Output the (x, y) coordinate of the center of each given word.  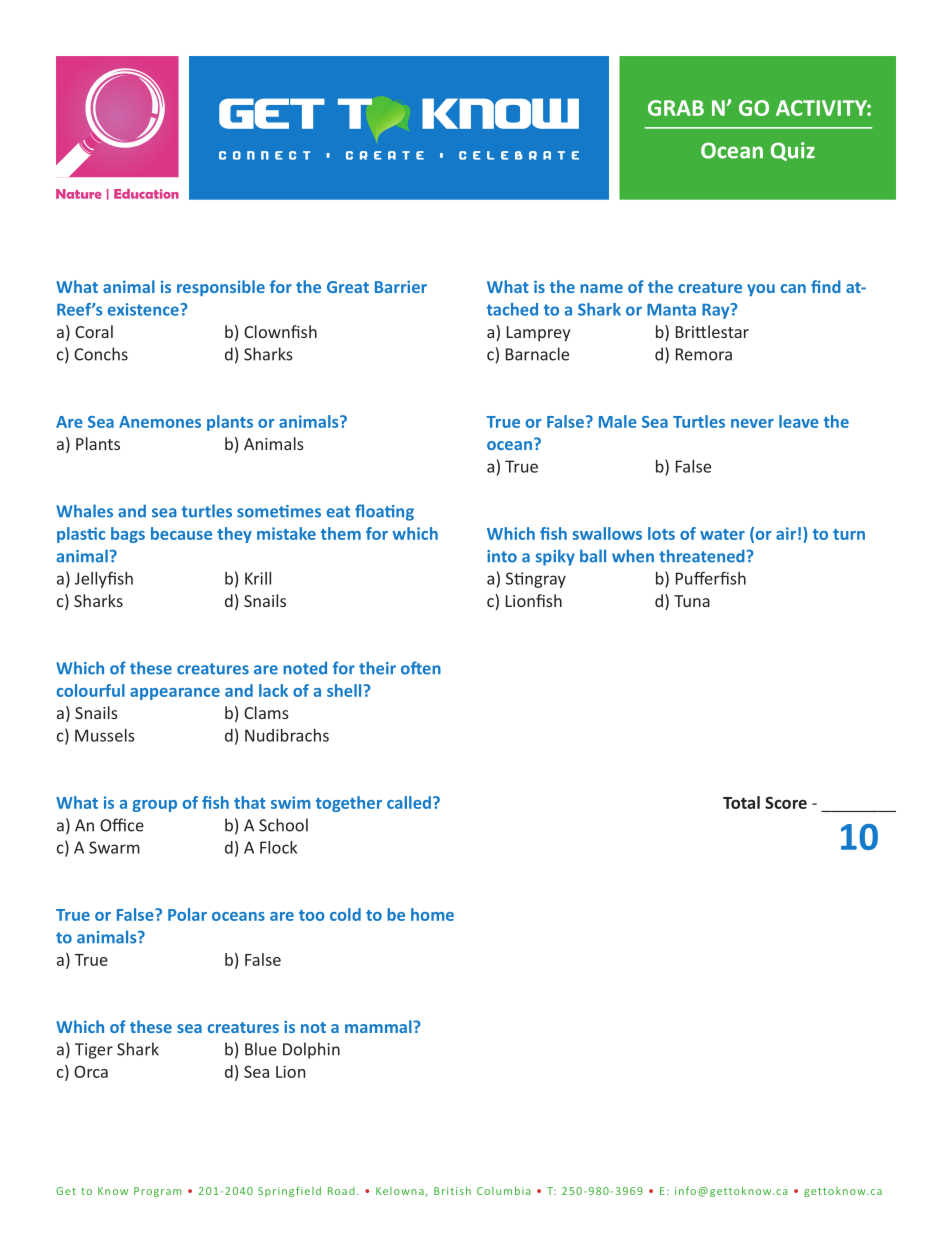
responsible (221, 288)
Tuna (692, 601)
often (421, 668)
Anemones (160, 422)
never (752, 423)
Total (741, 802)
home (432, 914)
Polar (187, 914)
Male (618, 421)
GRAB (676, 108)
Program (157, 1192)
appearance (175, 694)
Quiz (793, 151)
